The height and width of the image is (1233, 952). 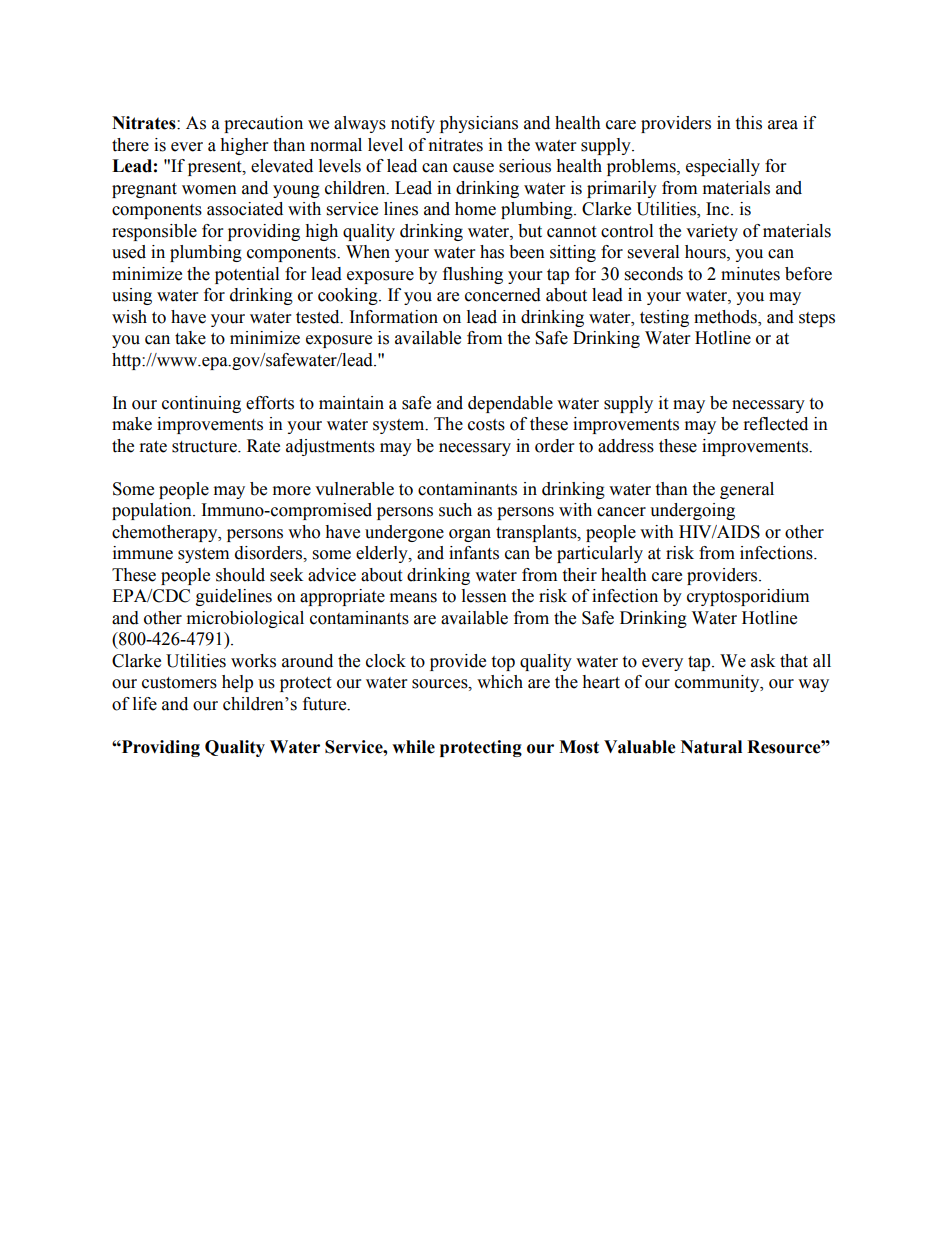 What do you see at coordinates (247, 275) in the image?
I see `potential` at bounding box center [247, 275].
